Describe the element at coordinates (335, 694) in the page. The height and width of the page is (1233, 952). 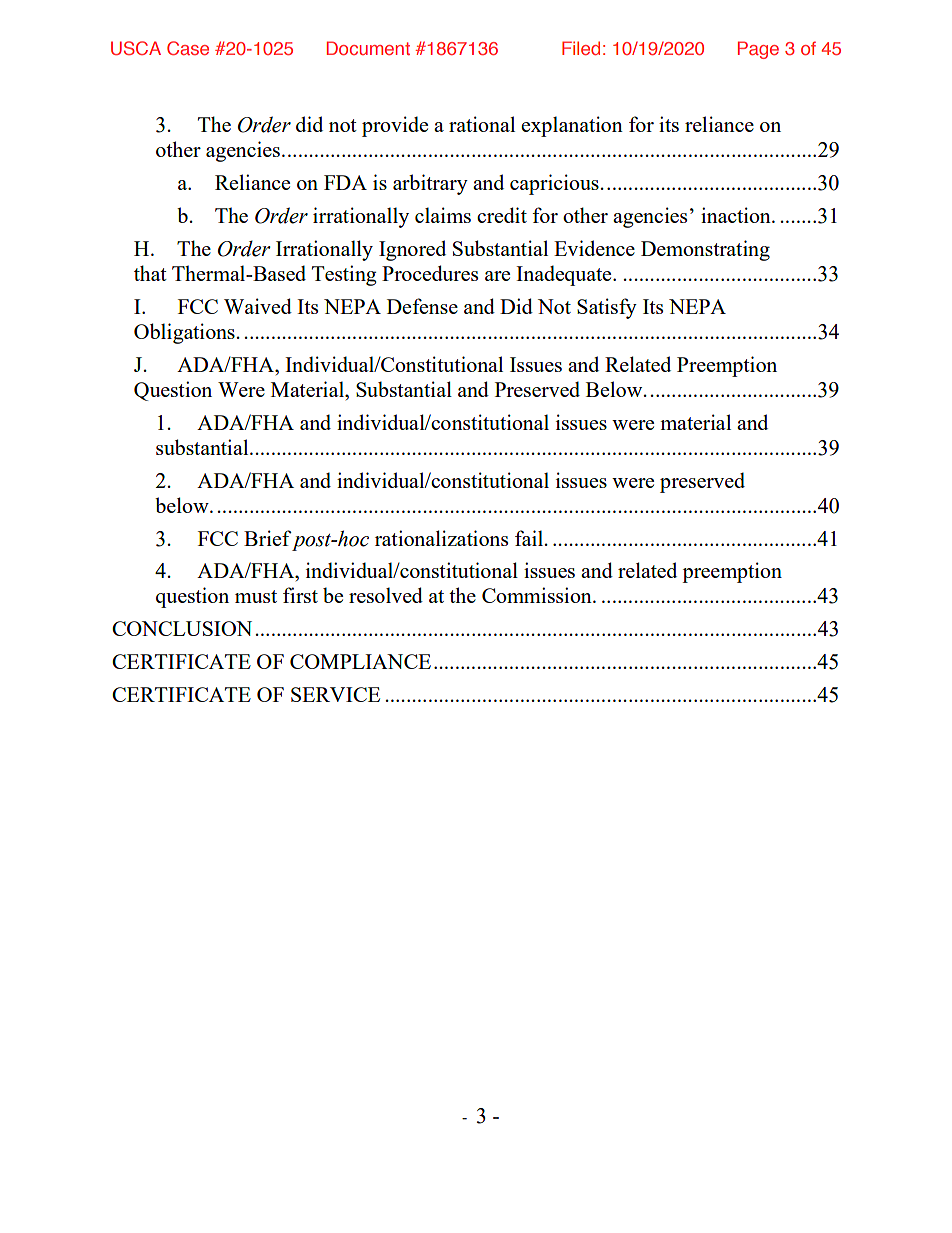
I see `SERVICE` at that location.
